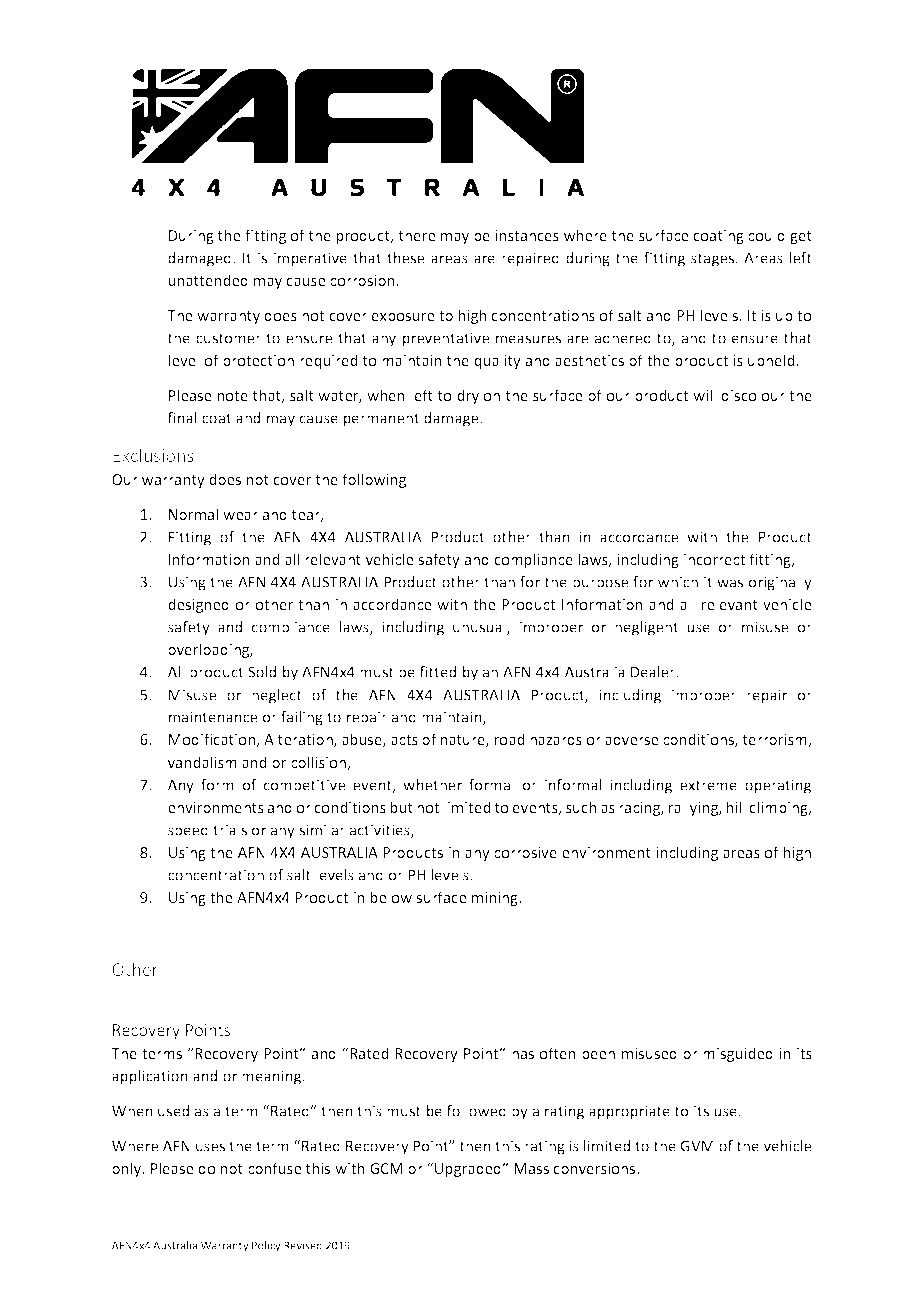 The image size is (924, 1308). Describe the element at coordinates (266, 1246) in the screenshot. I see `Policy` at that location.
